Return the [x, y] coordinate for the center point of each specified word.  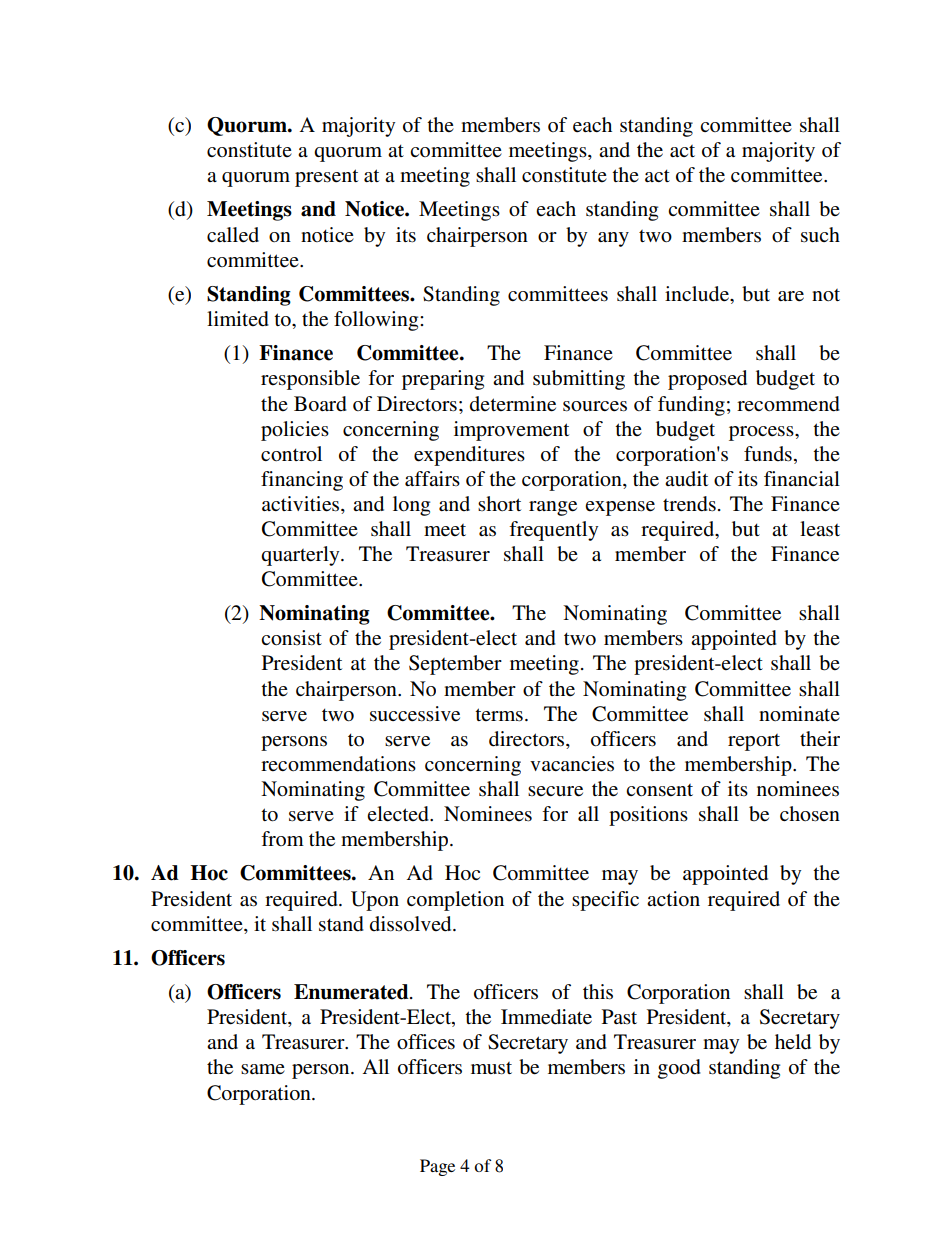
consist [291, 638]
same [263, 1069]
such [820, 235]
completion [455, 901]
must [491, 1068]
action [673, 899]
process [762, 433]
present [326, 178]
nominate [799, 713]
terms [499, 715]
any [613, 239]
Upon [375, 901]
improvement [511, 431]
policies [295, 431]
